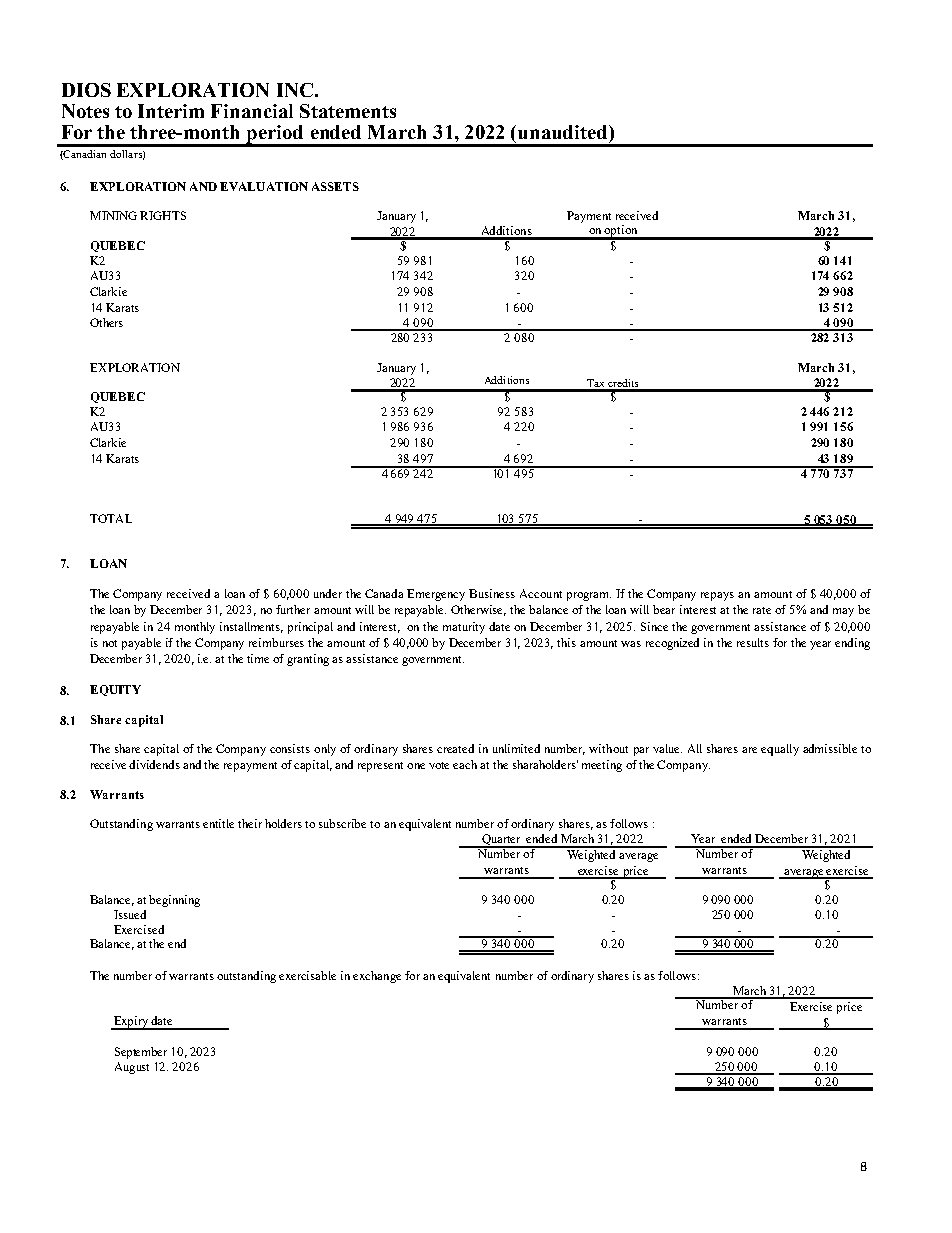 The width and height of the document is (952, 1233). Describe the element at coordinates (171, 111) in the document. I see `Interim` at that location.
